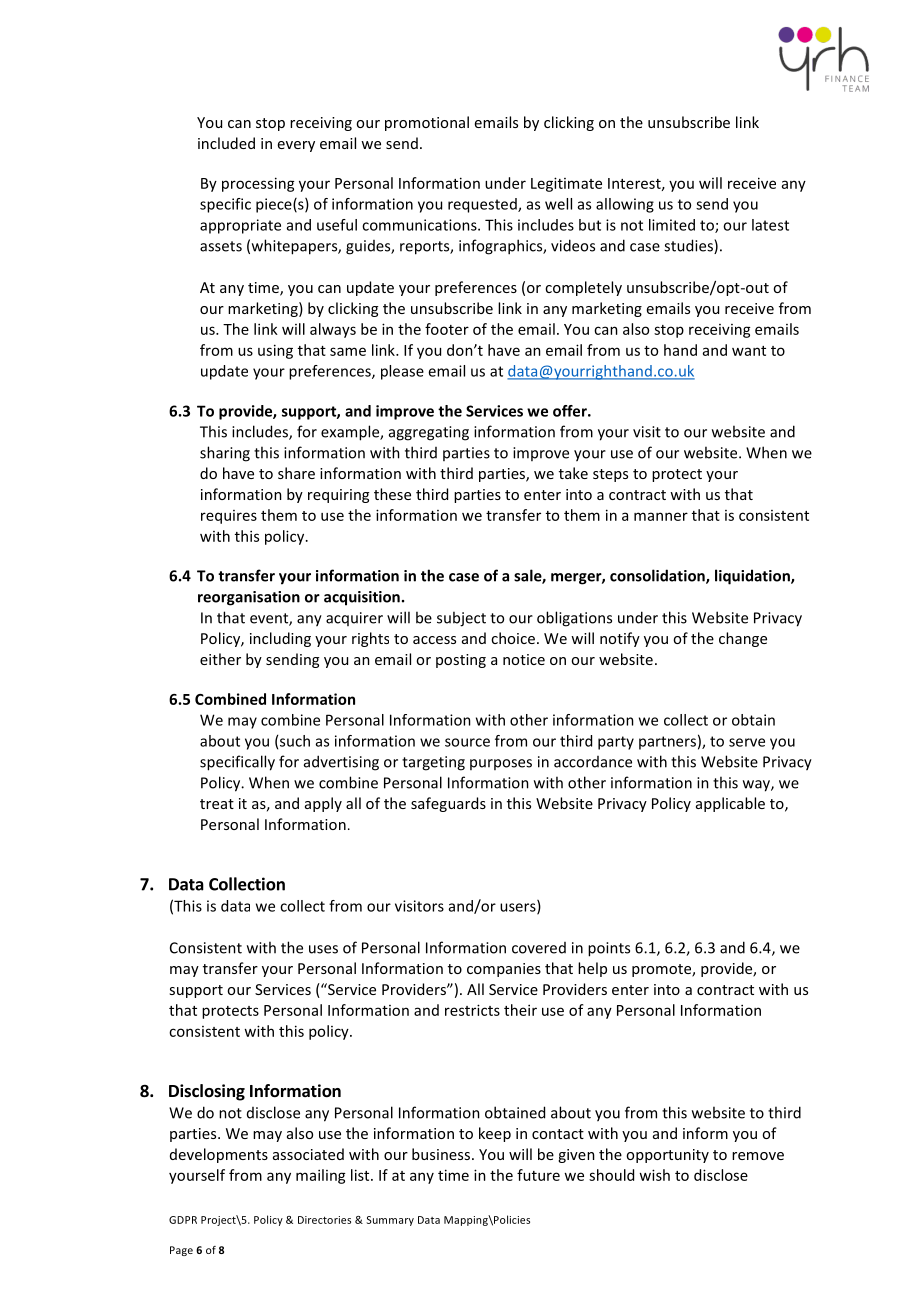 The width and height of the screenshot is (924, 1308). Describe the element at coordinates (472, 1010) in the screenshot. I see `restricts` at that location.
